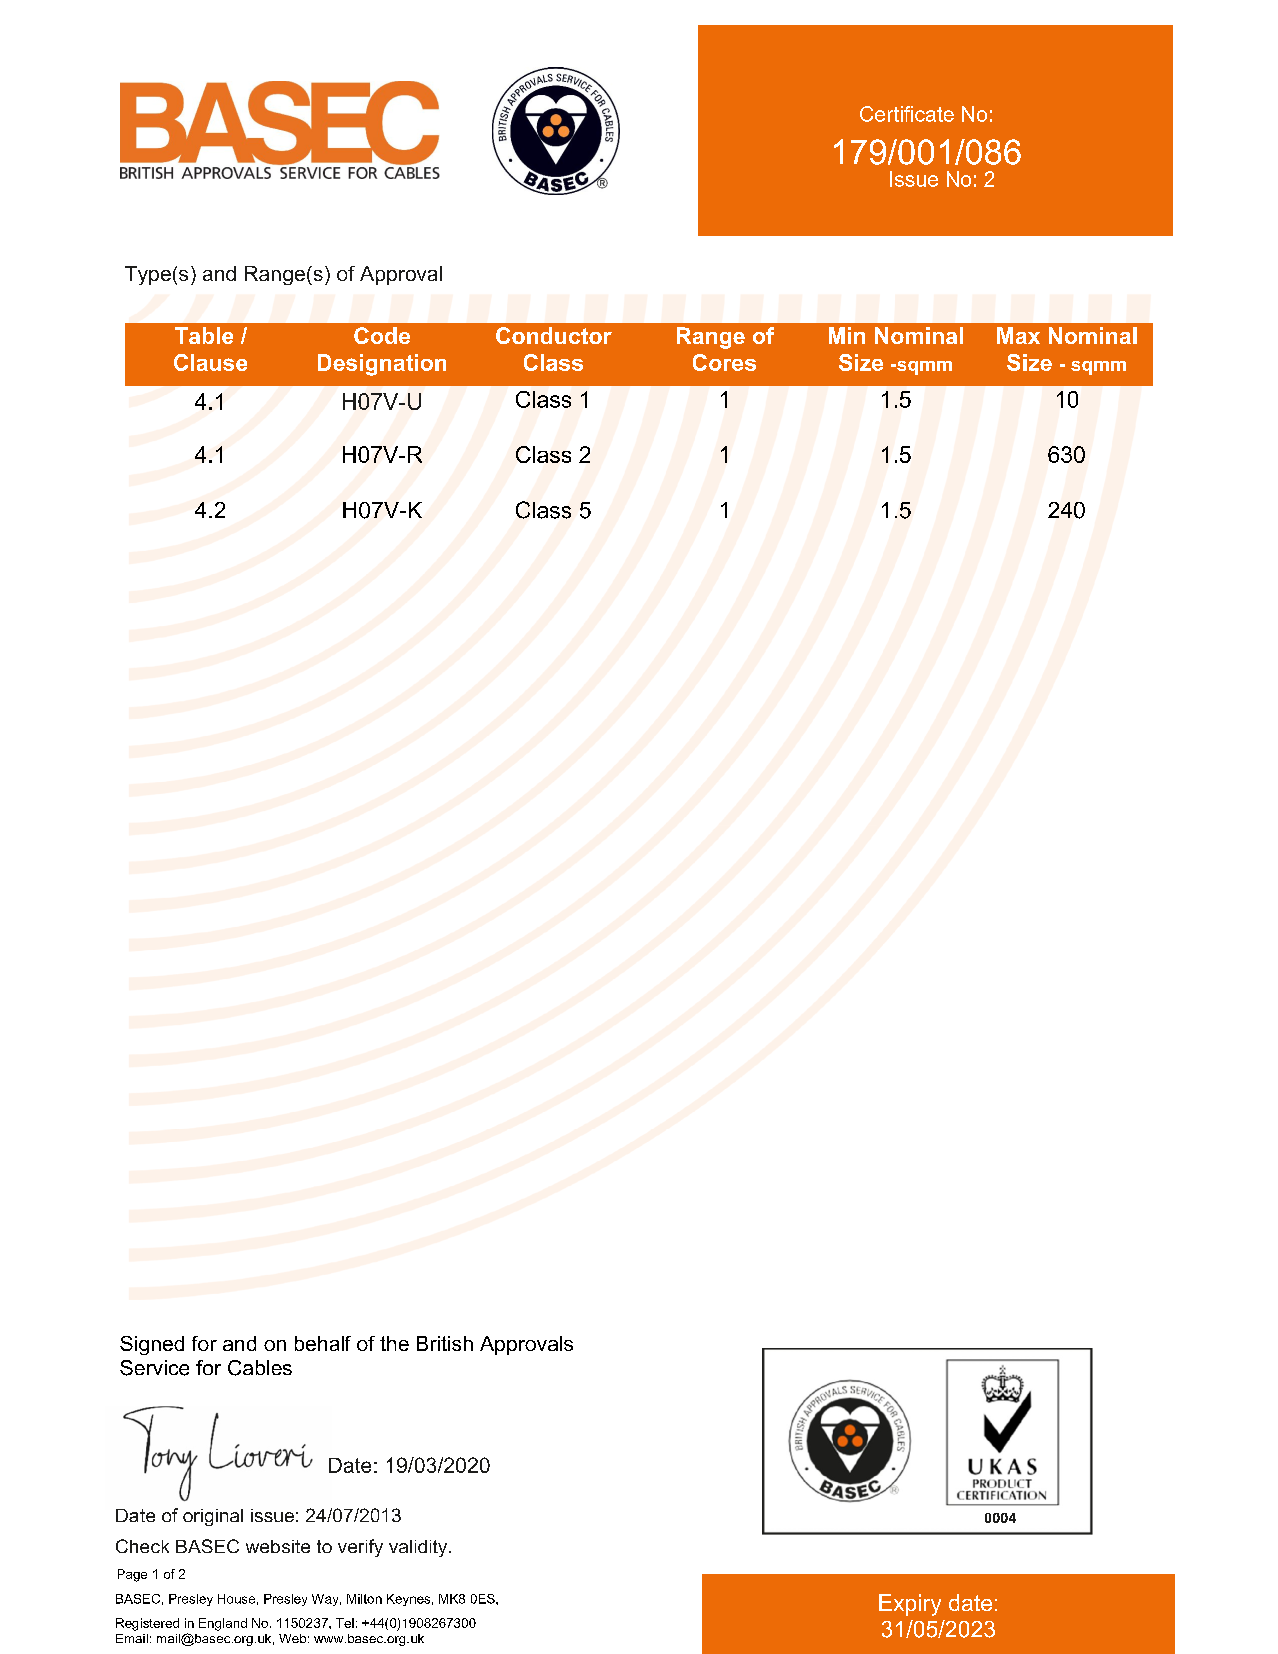 Image resolution: width=1278 pixels, height=1654 pixels. I want to click on Milton, so click(364, 1599).
